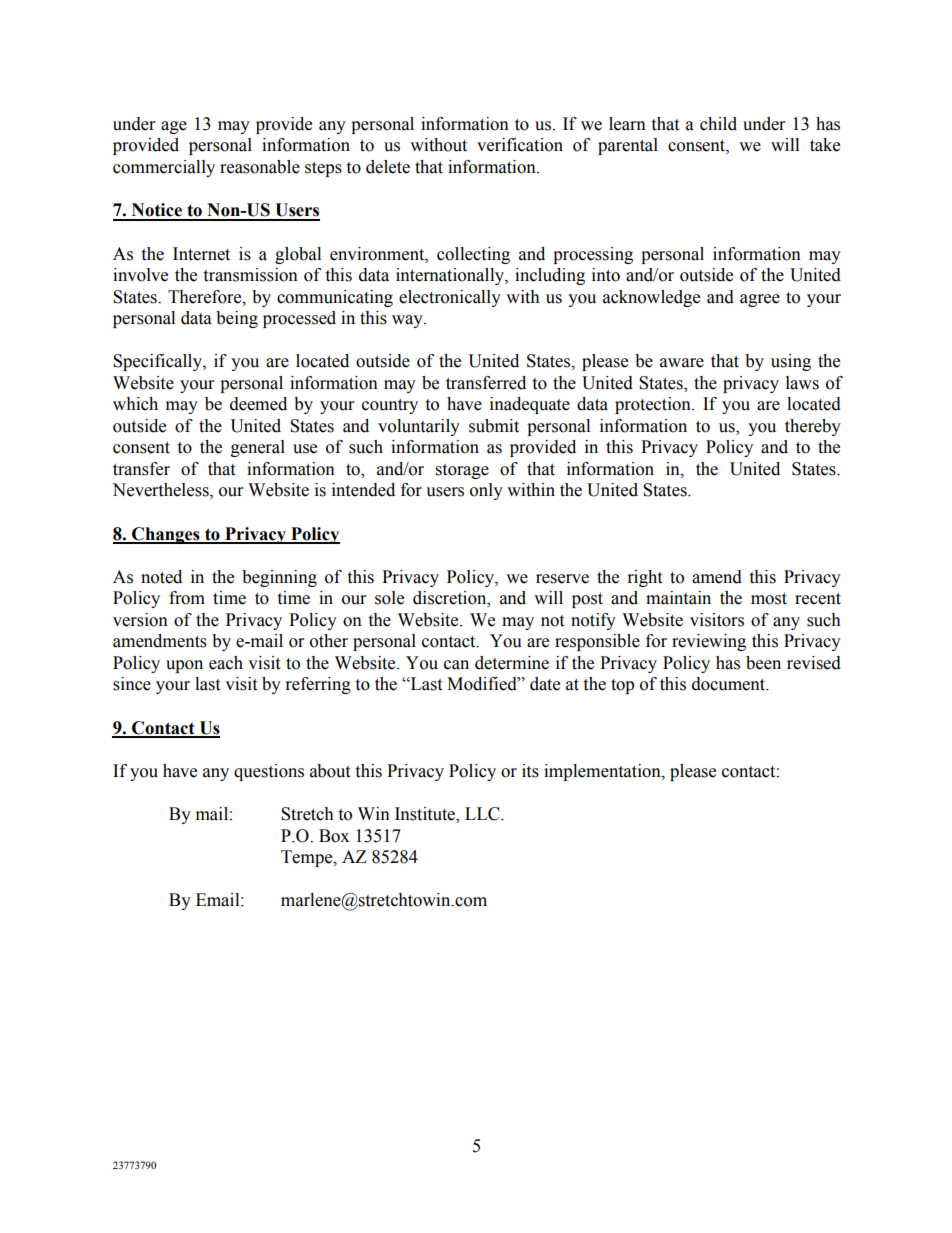 This image has height=1233, width=952. Describe the element at coordinates (260, 167) in the image. I see `reasonable` at that location.
